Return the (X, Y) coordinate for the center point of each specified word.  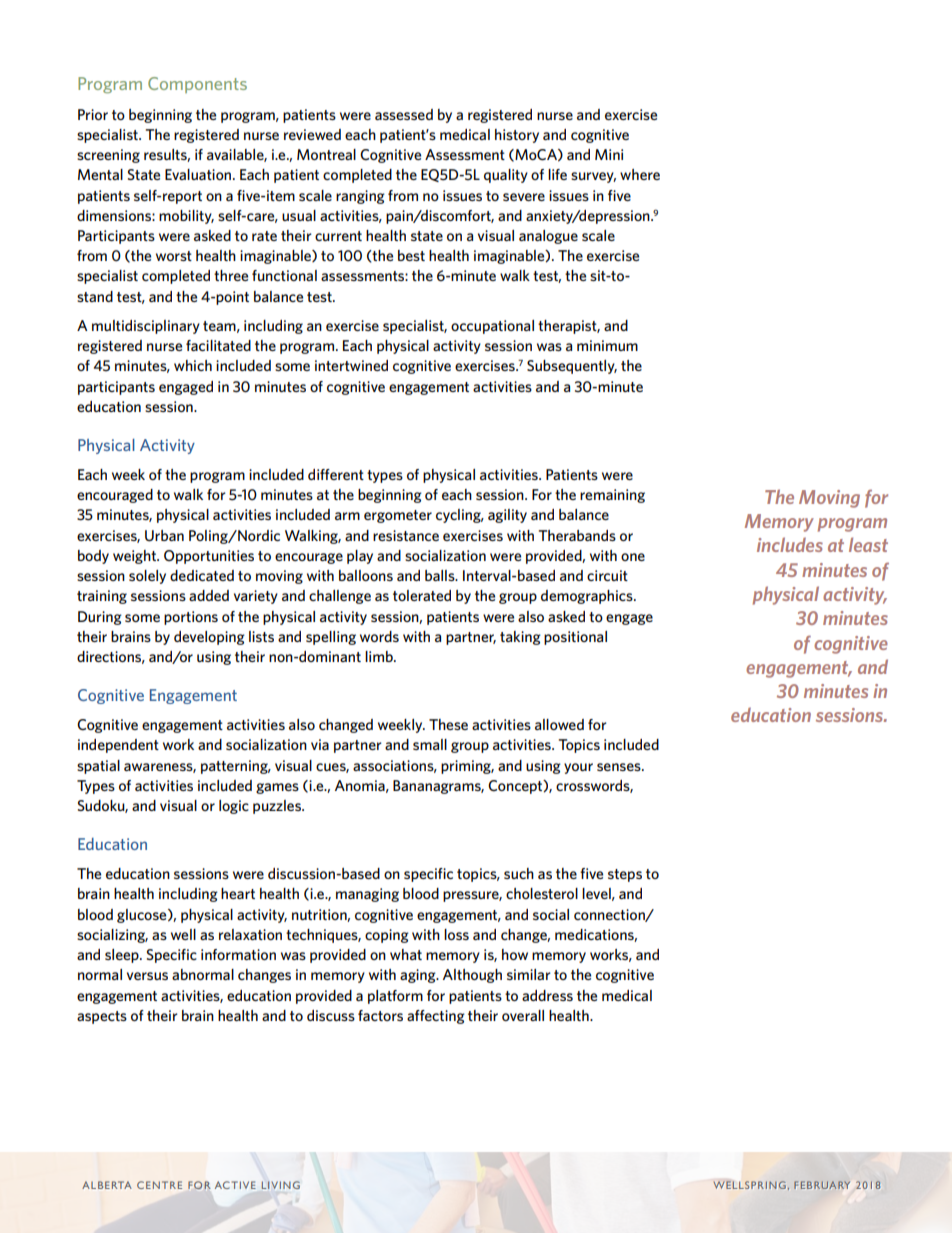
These (448, 724)
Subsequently (572, 367)
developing (209, 638)
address (547, 995)
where (640, 174)
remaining (612, 496)
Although (472, 976)
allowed (559, 724)
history (517, 136)
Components (197, 85)
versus (147, 976)
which (193, 365)
